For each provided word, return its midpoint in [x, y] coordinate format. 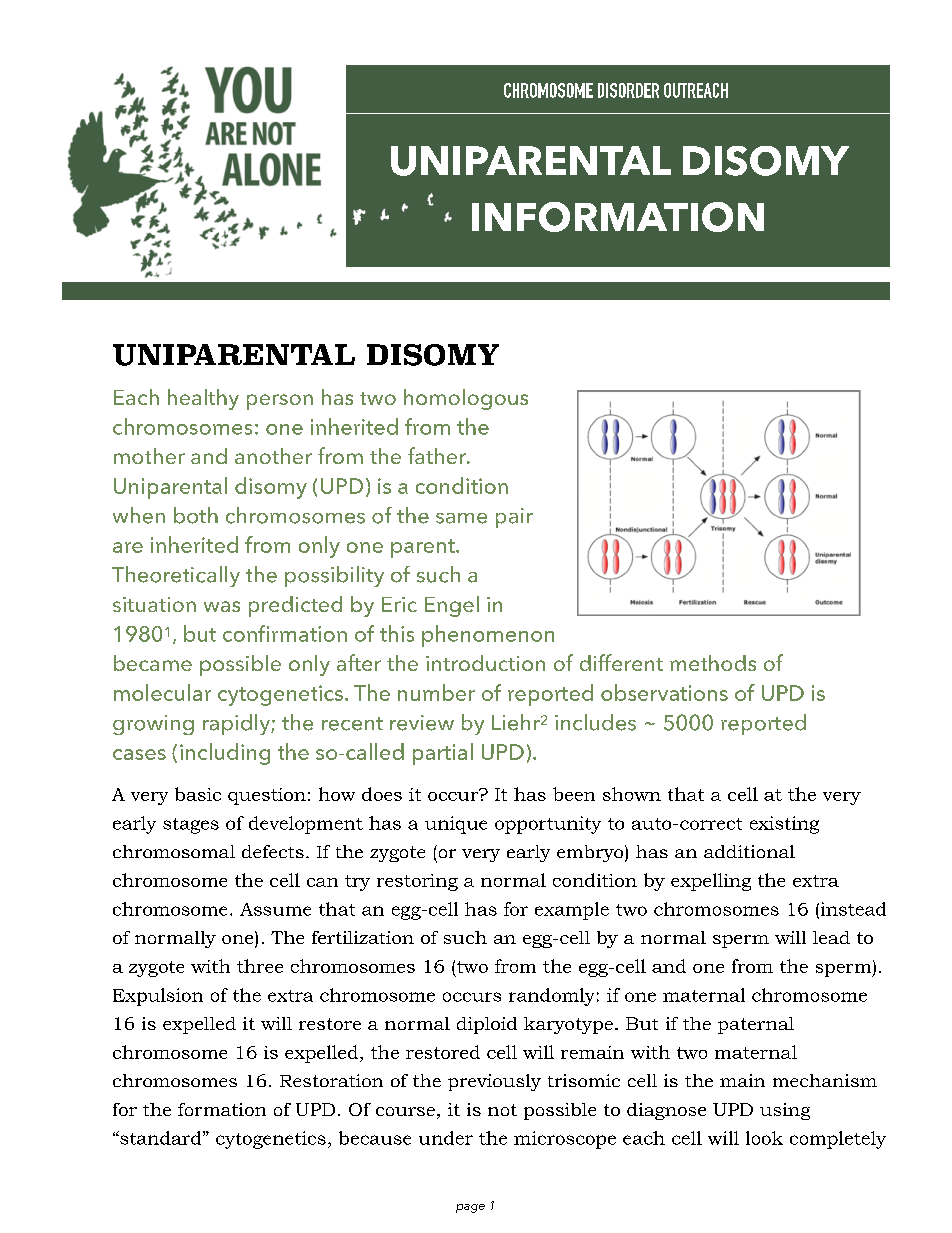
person [280, 402]
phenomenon [488, 636]
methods [713, 663]
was [222, 606]
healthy [203, 399]
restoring [417, 882]
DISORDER [628, 90]
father [438, 455]
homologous [466, 399]
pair [514, 518]
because [375, 1138]
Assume [275, 909]
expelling [711, 882]
